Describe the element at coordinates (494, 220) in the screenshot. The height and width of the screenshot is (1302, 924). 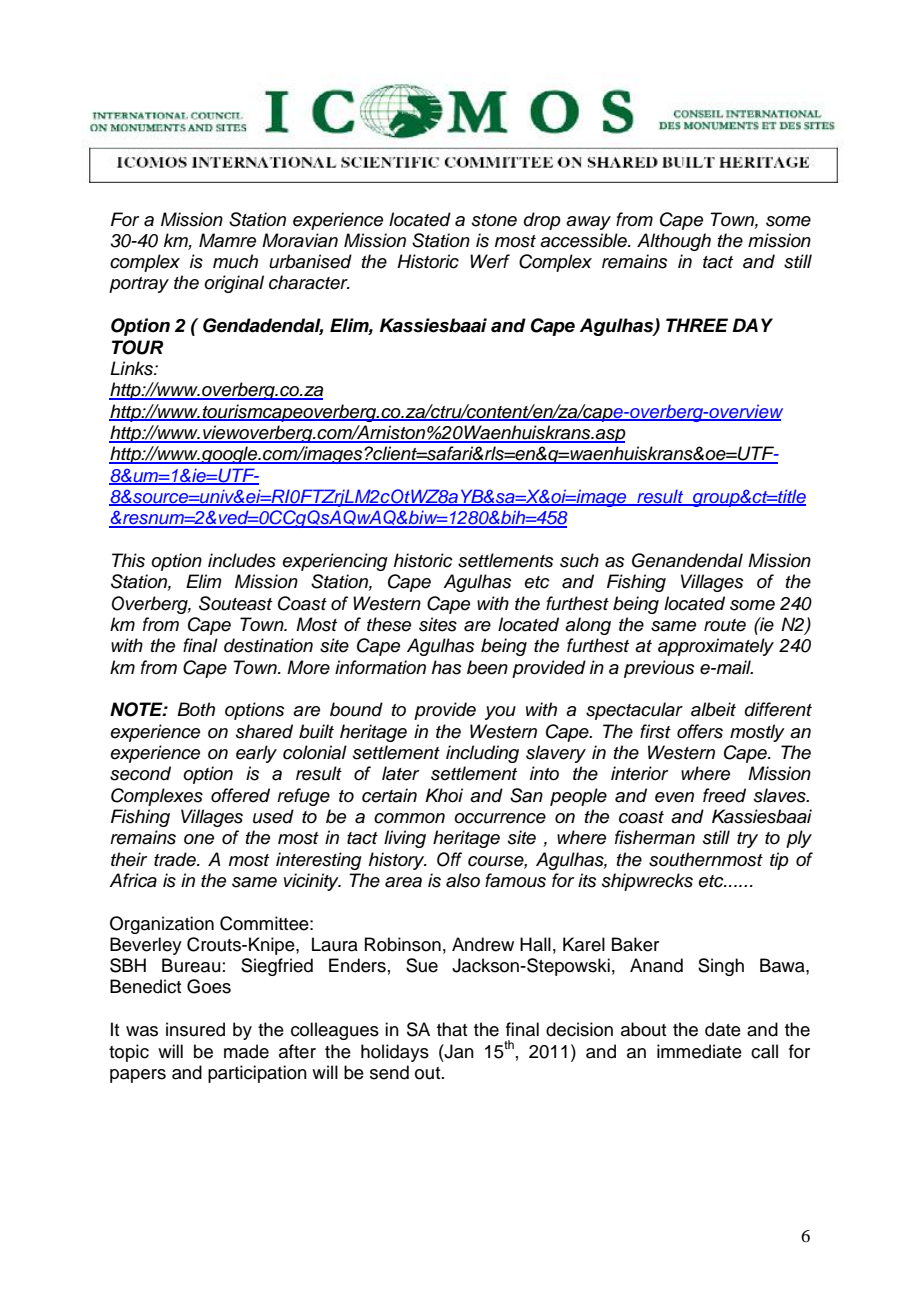
I see `stone` at that location.
